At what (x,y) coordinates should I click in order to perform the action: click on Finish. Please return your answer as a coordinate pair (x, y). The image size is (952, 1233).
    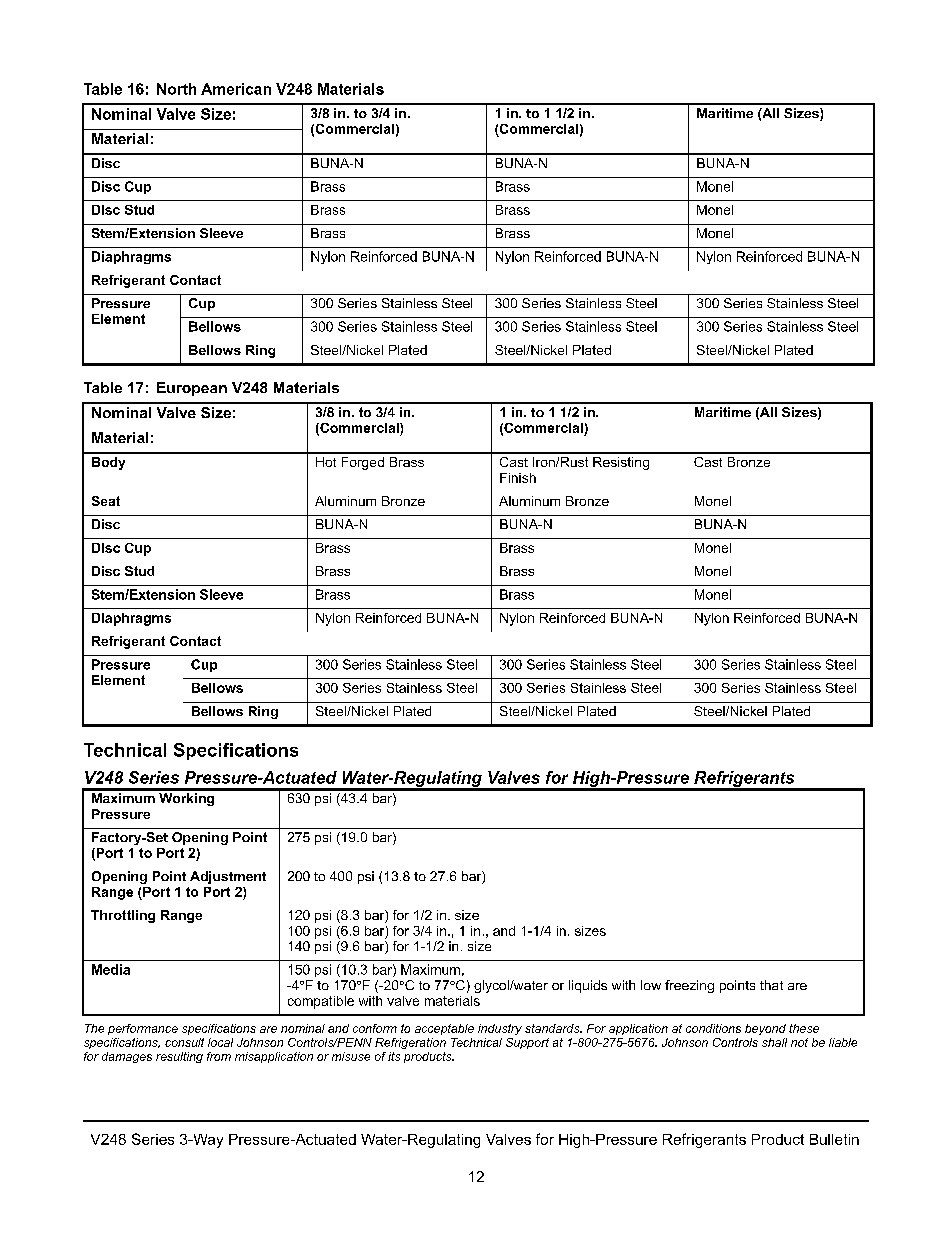
    Looking at the image, I should click on (518, 478).
